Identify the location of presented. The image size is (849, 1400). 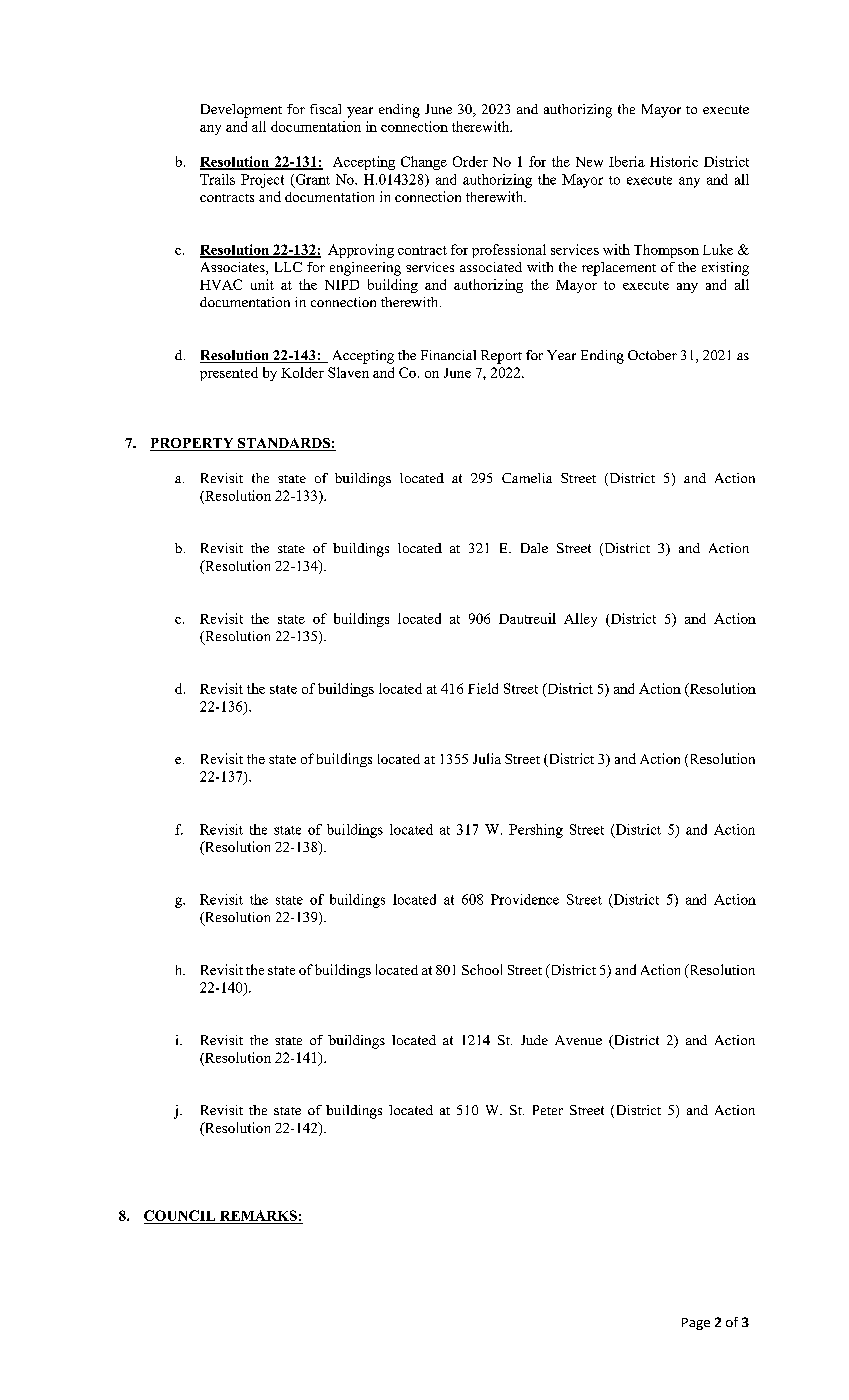
(229, 374).
